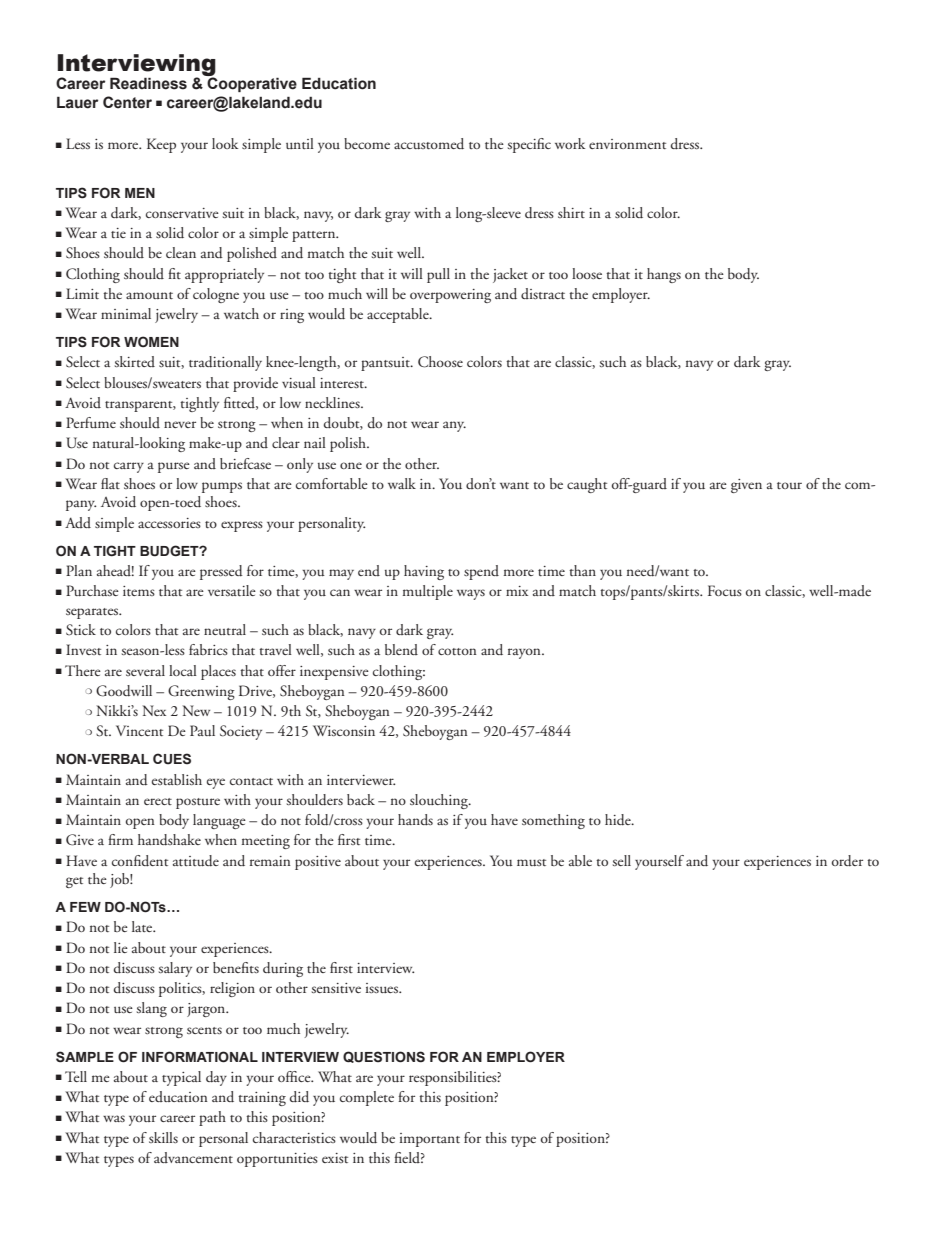 The image size is (952, 1233). I want to click on items, so click(139, 591).
